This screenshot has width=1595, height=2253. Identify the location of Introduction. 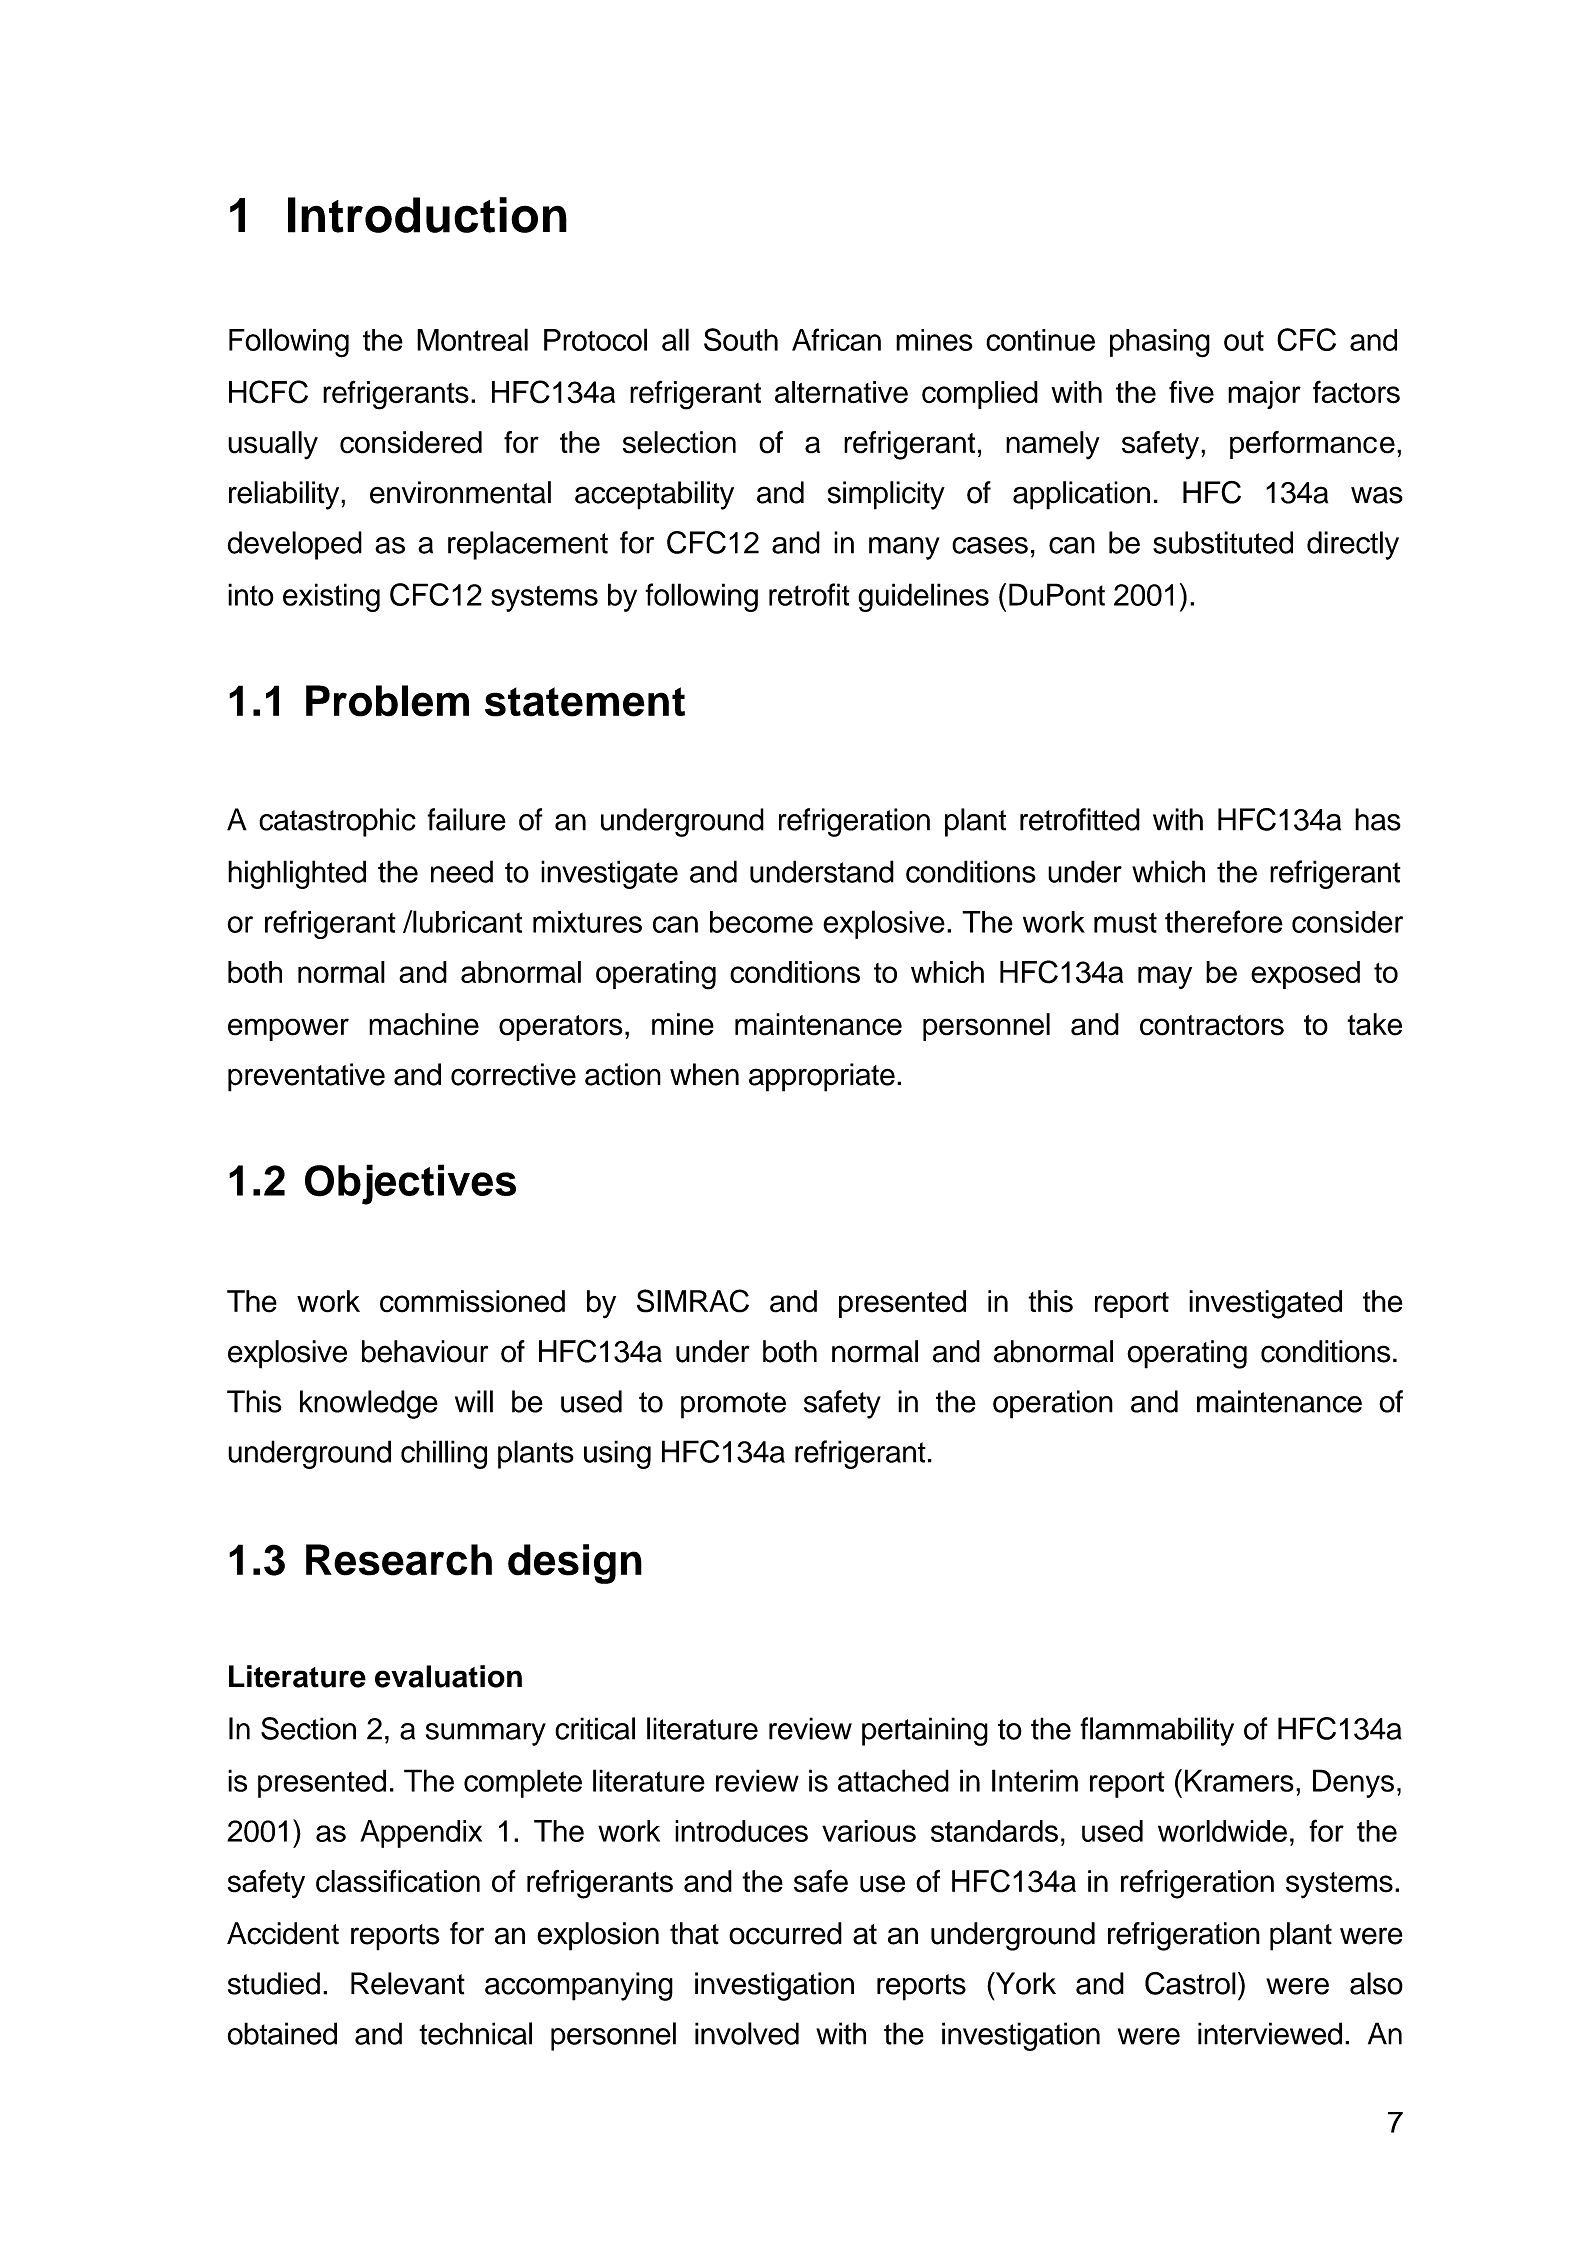
(427, 215).
